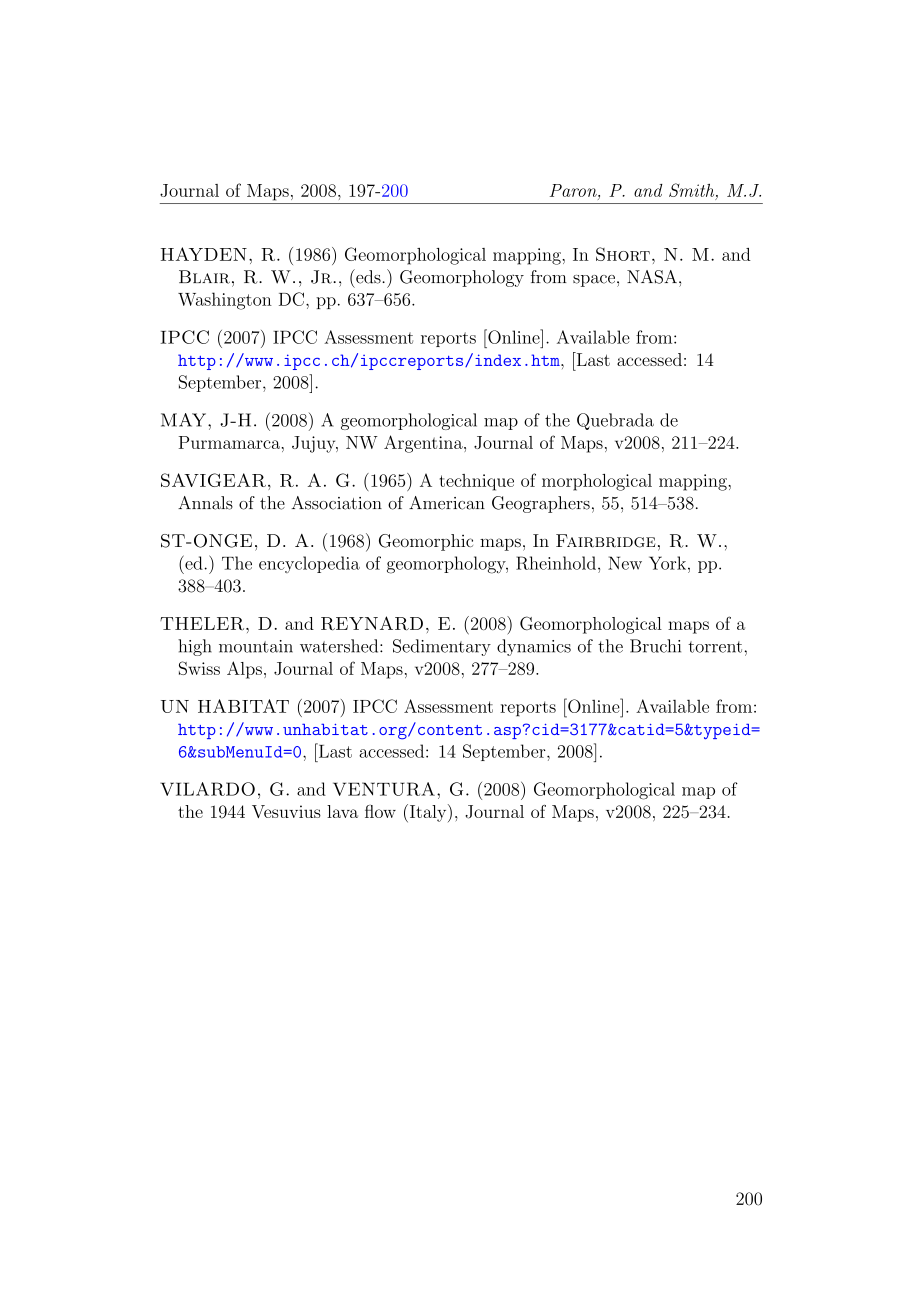 The image size is (924, 1308). What do you see at coordinates (428, 813) in the document?
I see `Italy` at bounding box center [428, 813].
